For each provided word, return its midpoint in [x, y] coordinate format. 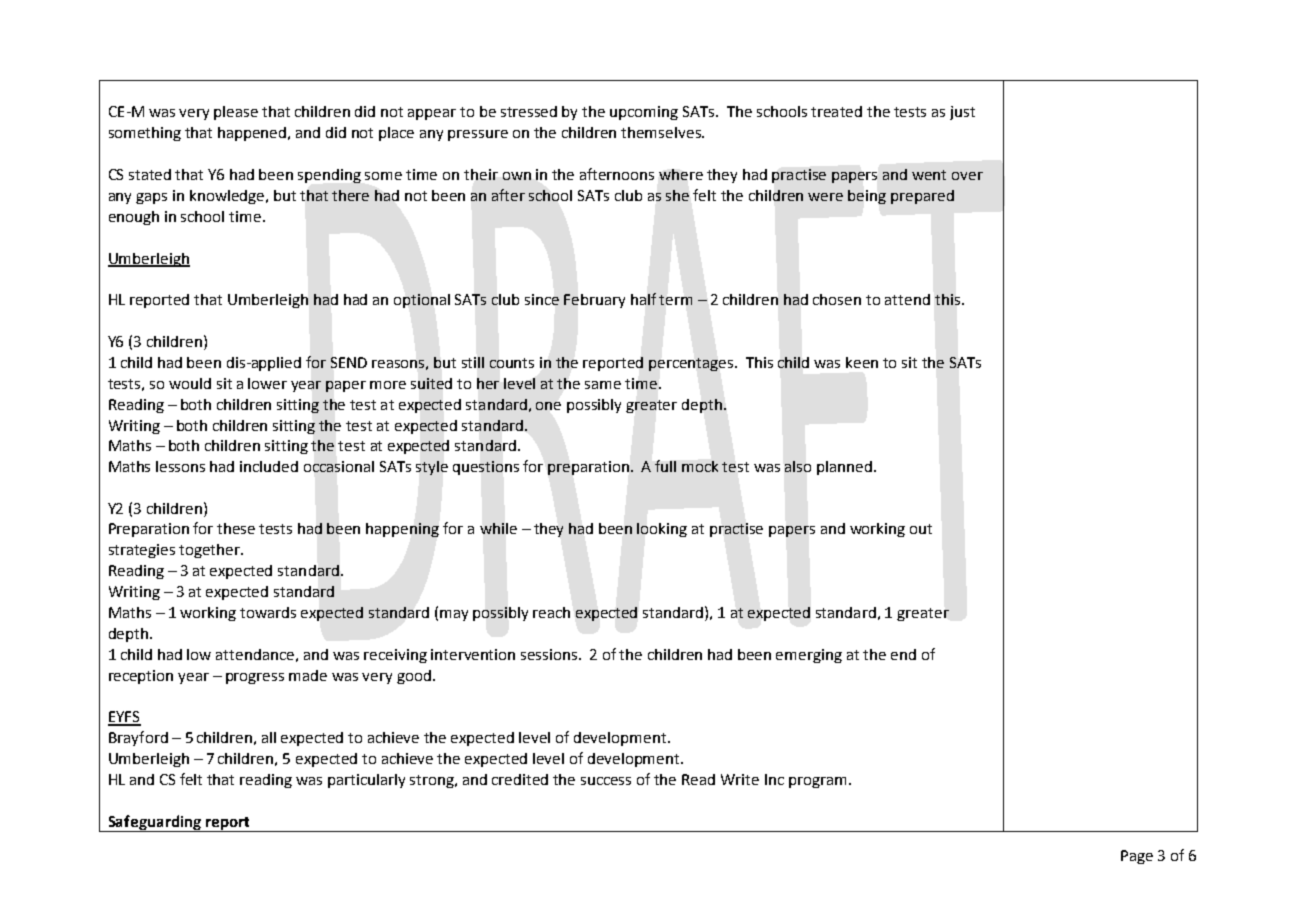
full [665, 466]
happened [253, 134]
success [606, 781]
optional [422, 301]
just [962, 113]
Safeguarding [154, 823]
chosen [837, 299]
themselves [662, 132]
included [269, 466]
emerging [809, 656]
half [643, 299]
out [921, 529]
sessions [550, 654]
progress [255, 678]
